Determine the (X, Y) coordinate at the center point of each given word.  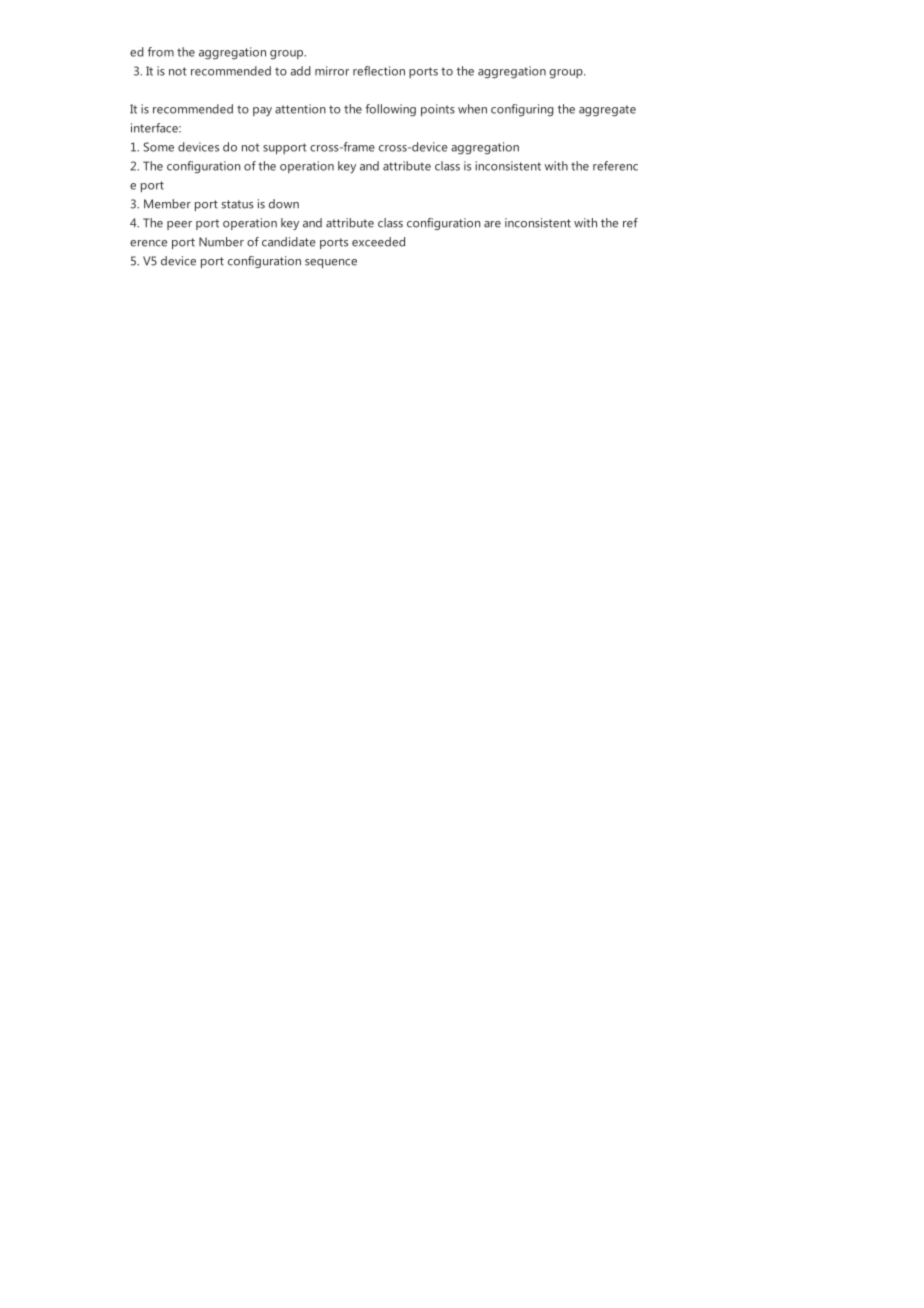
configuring (522, 110)
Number (221, 242)
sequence (331, 263)
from (161, 52)
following (390, 110)
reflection (379, 71)
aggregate (607, 111)
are (492, 224)
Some (158, 147)
